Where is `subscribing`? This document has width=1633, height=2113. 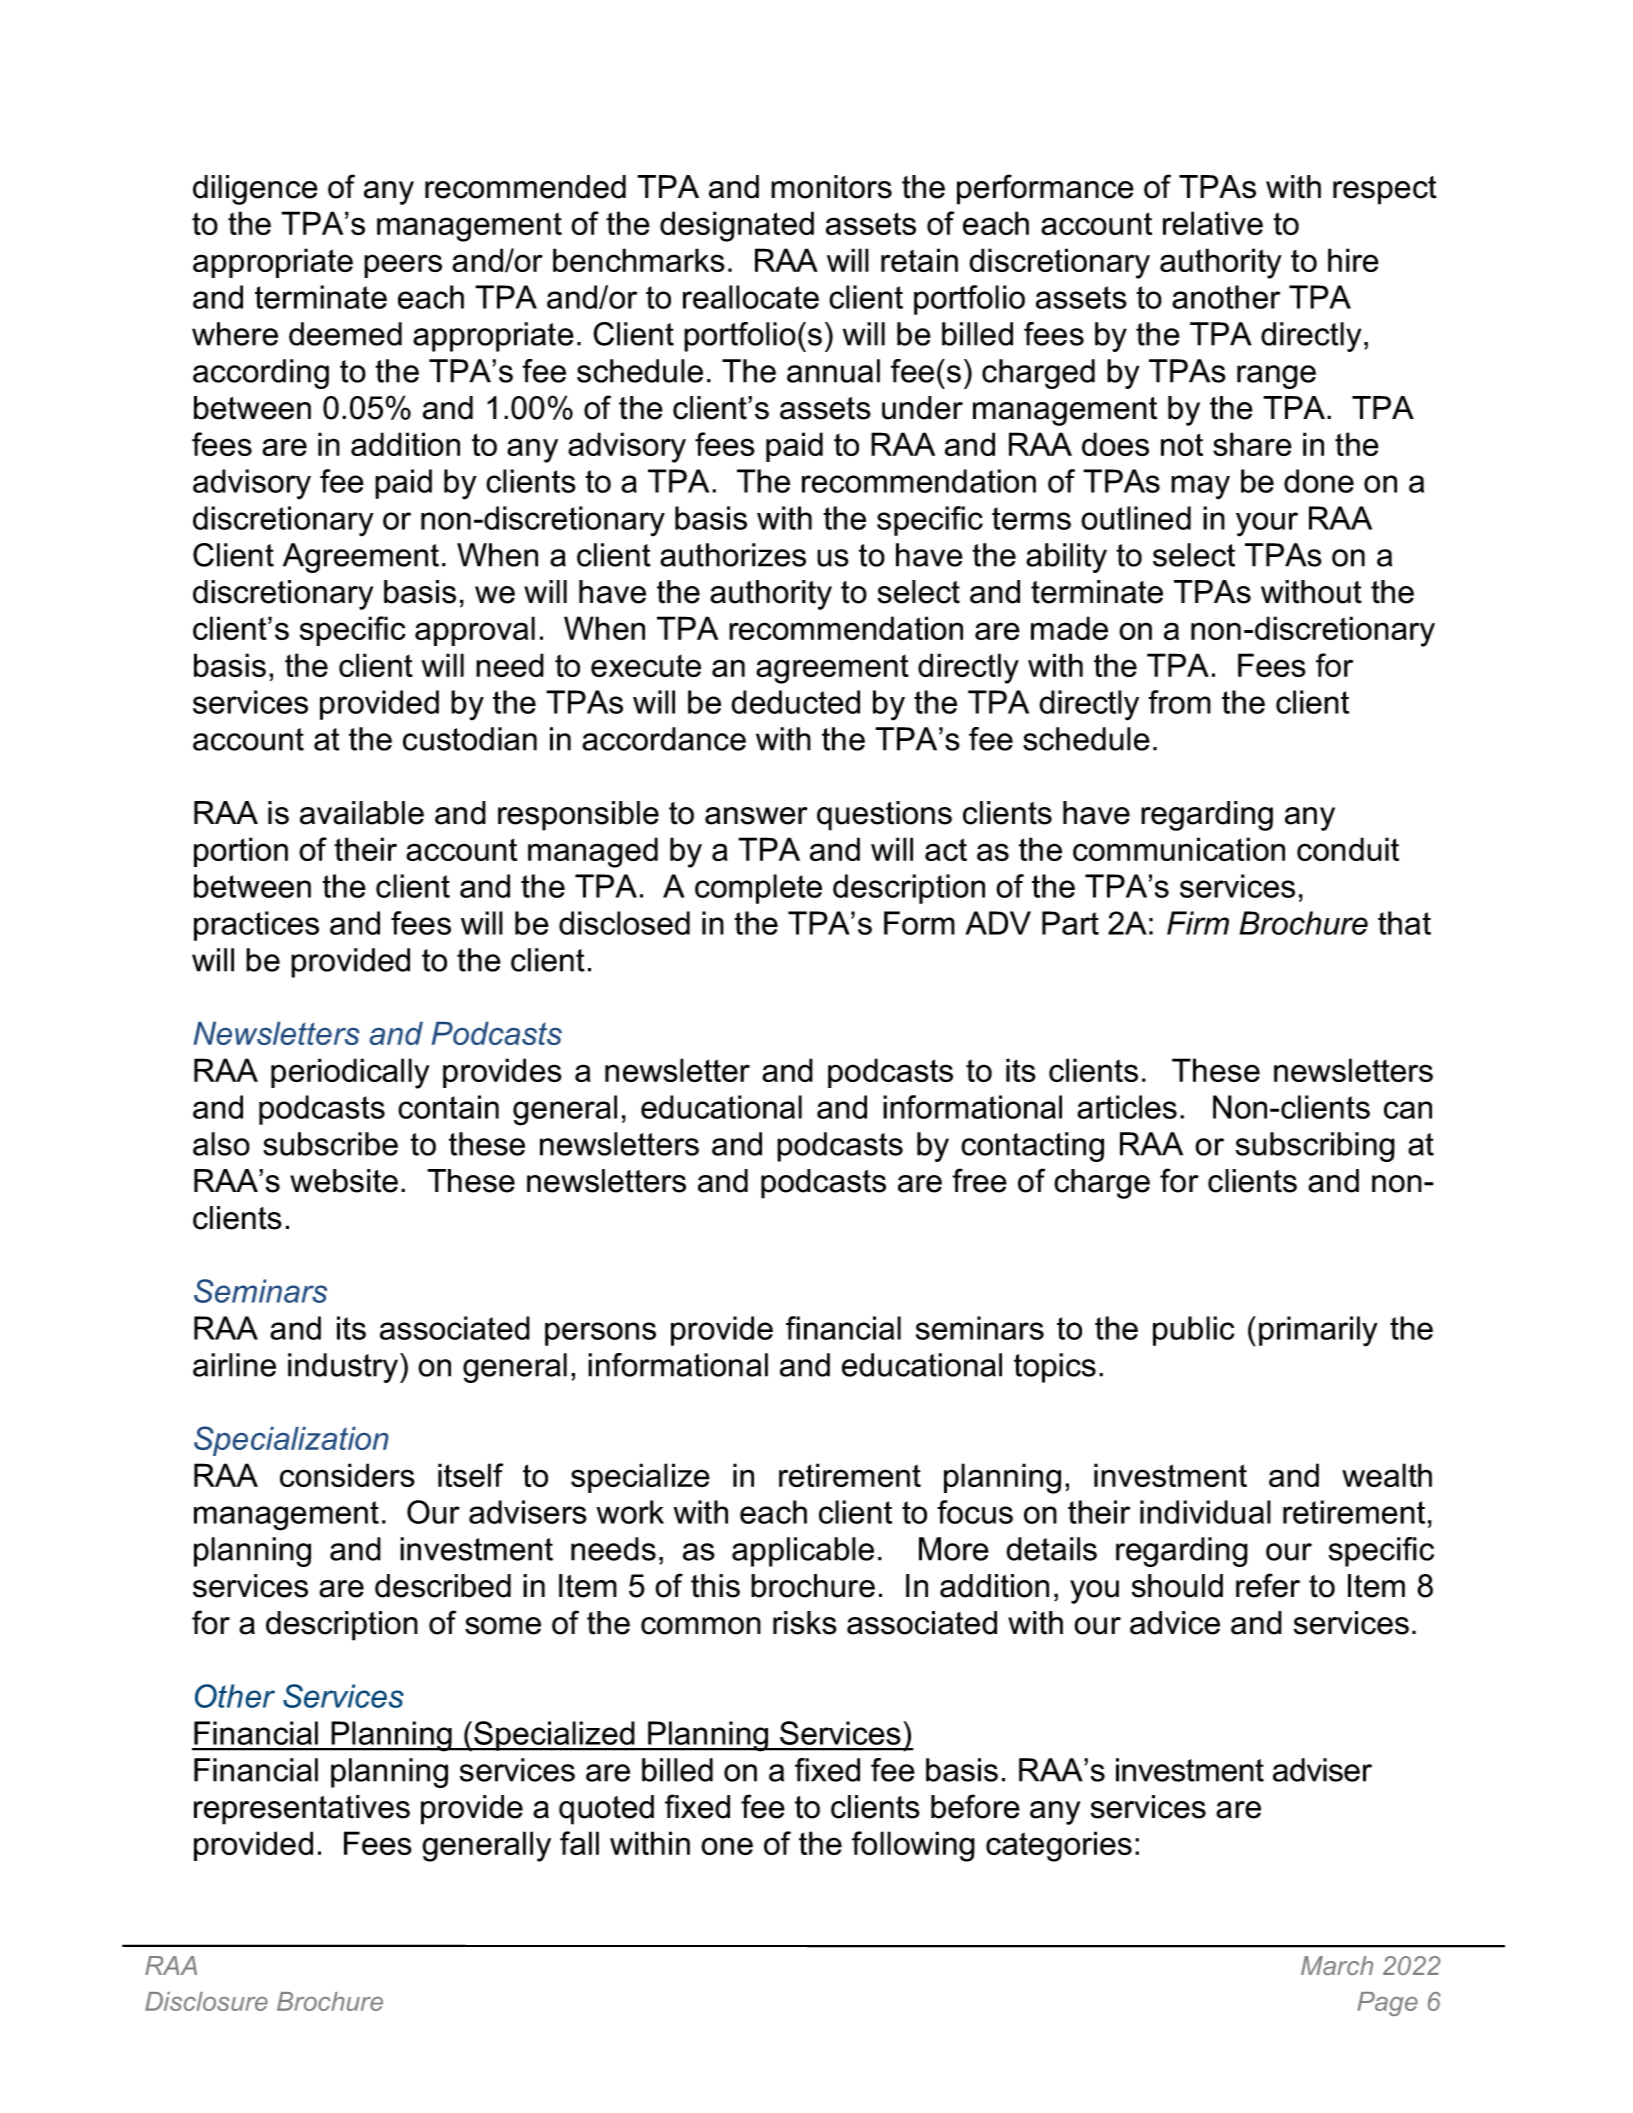
subscribing is located at coordinates (1315, 1147).
